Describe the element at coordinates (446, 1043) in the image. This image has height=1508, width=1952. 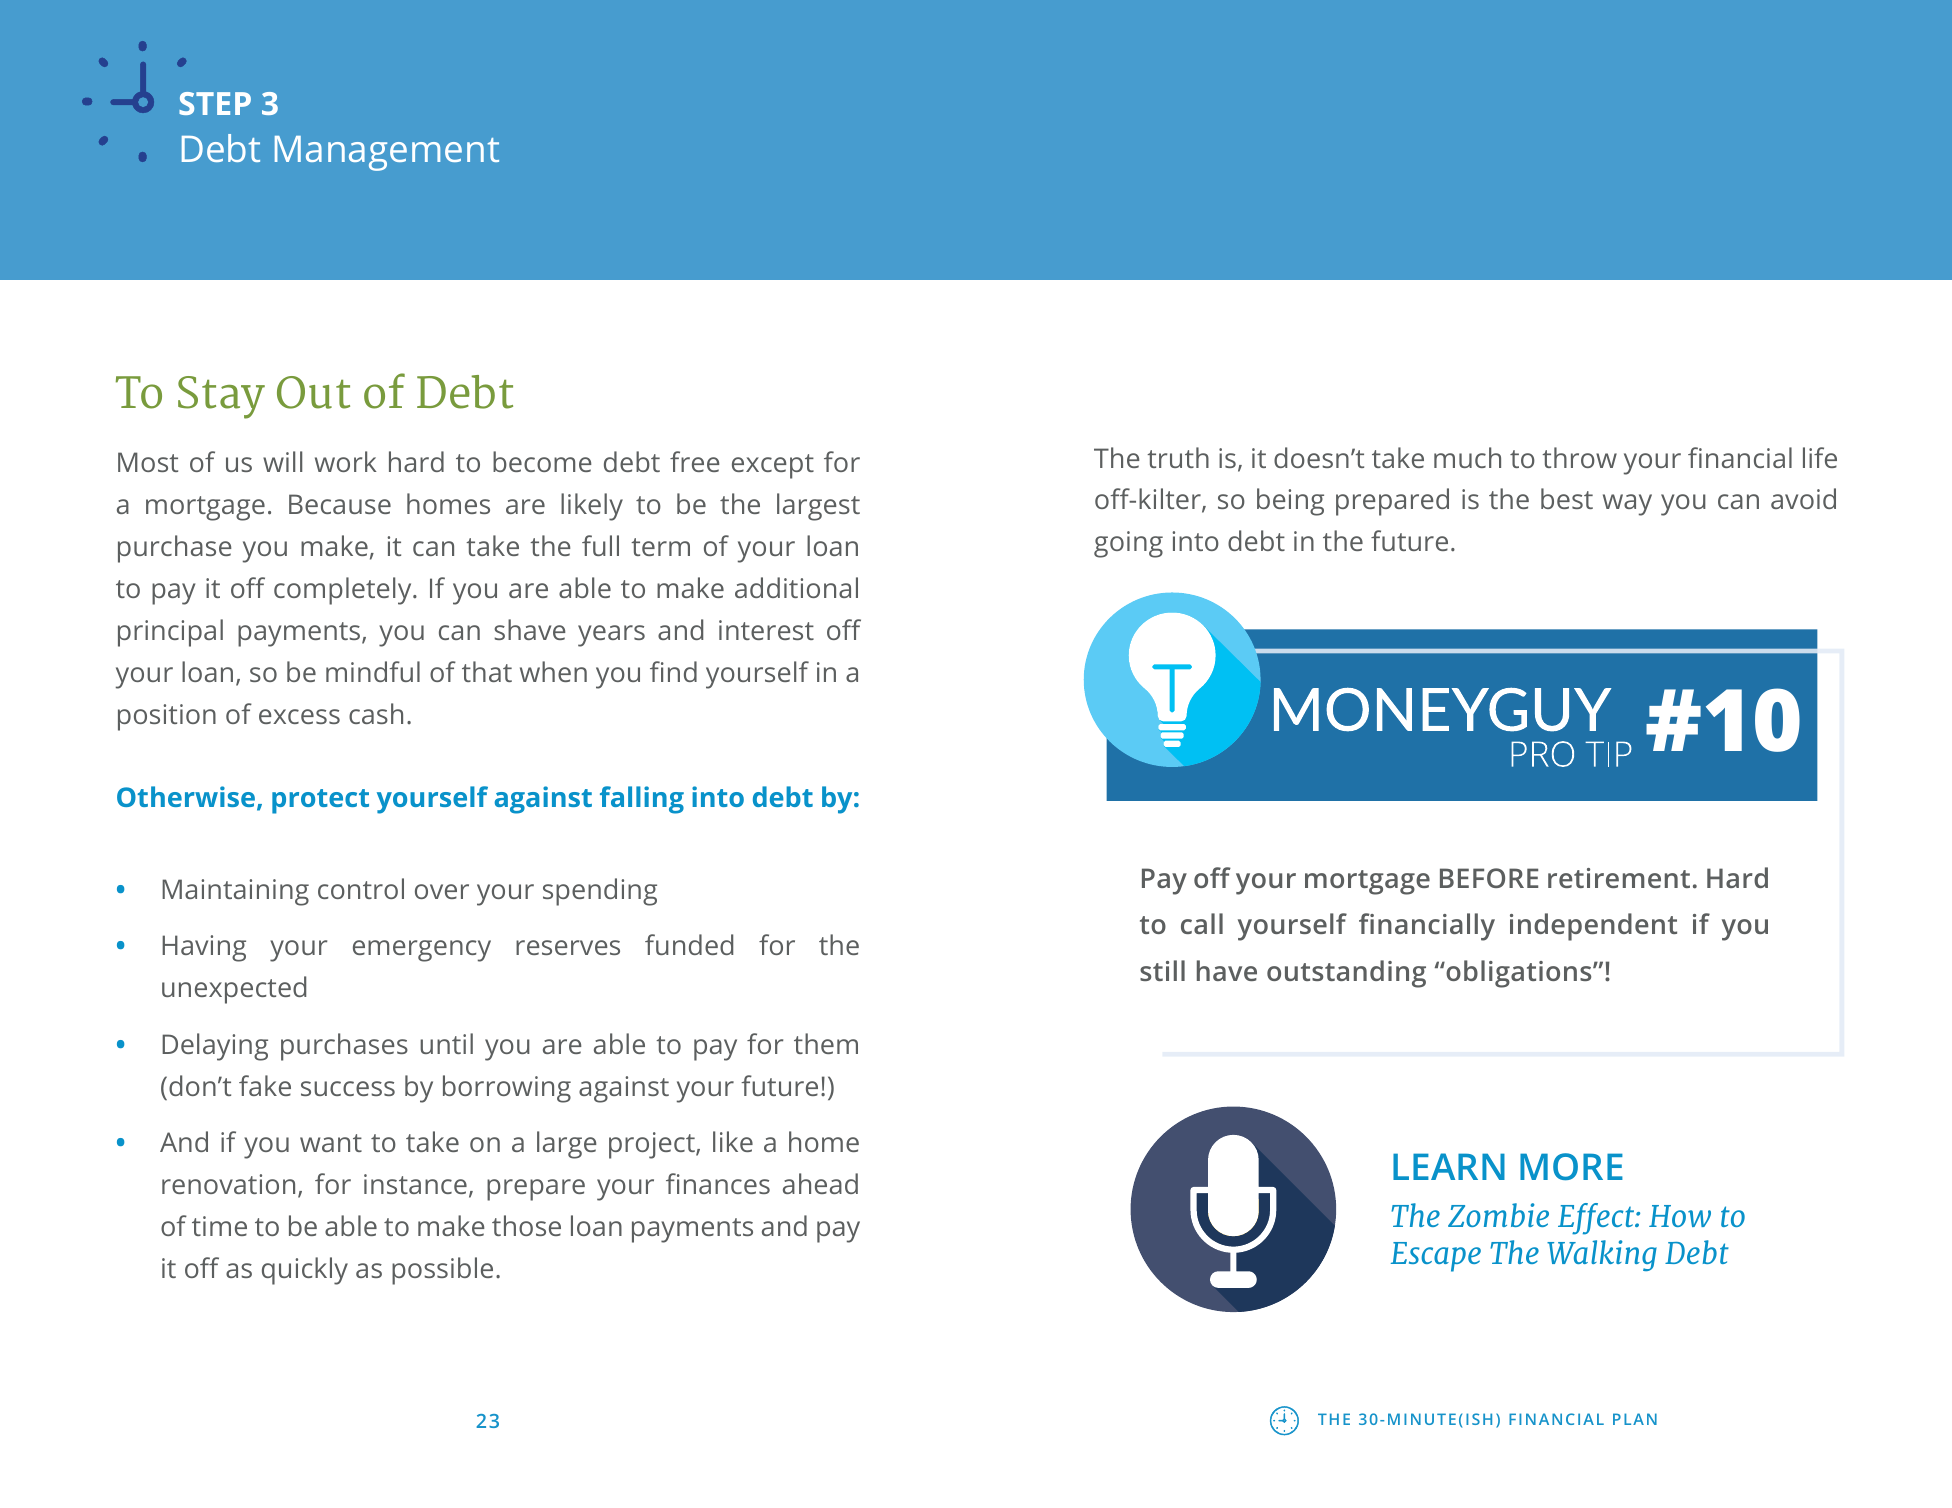
I see `until` at that location.
